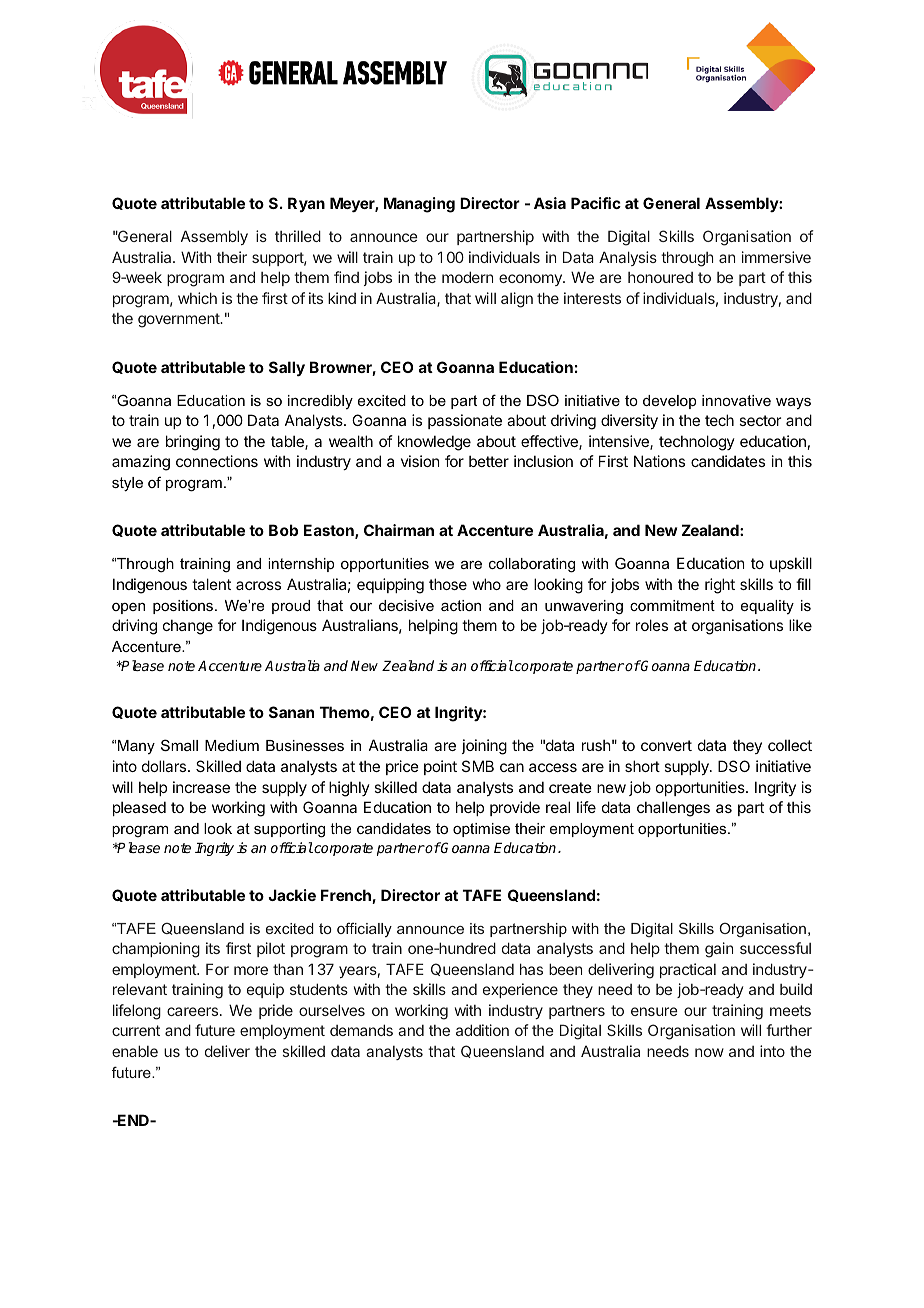 The width and height of the page is (924, 1308). Describe the element at coordinates (484, 747) in the page. I see `joining` at that location.
